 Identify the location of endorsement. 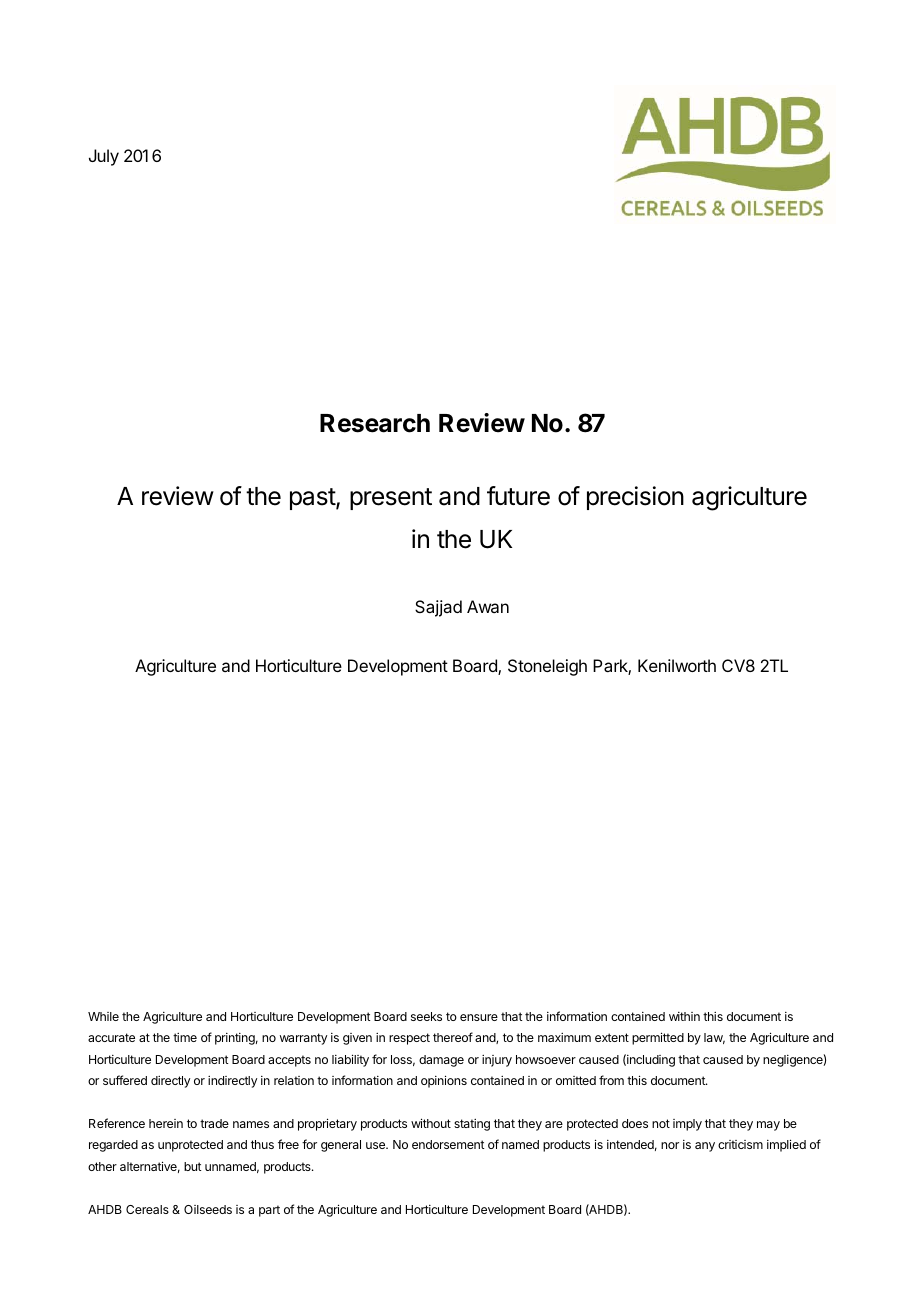
(448, 1144).
